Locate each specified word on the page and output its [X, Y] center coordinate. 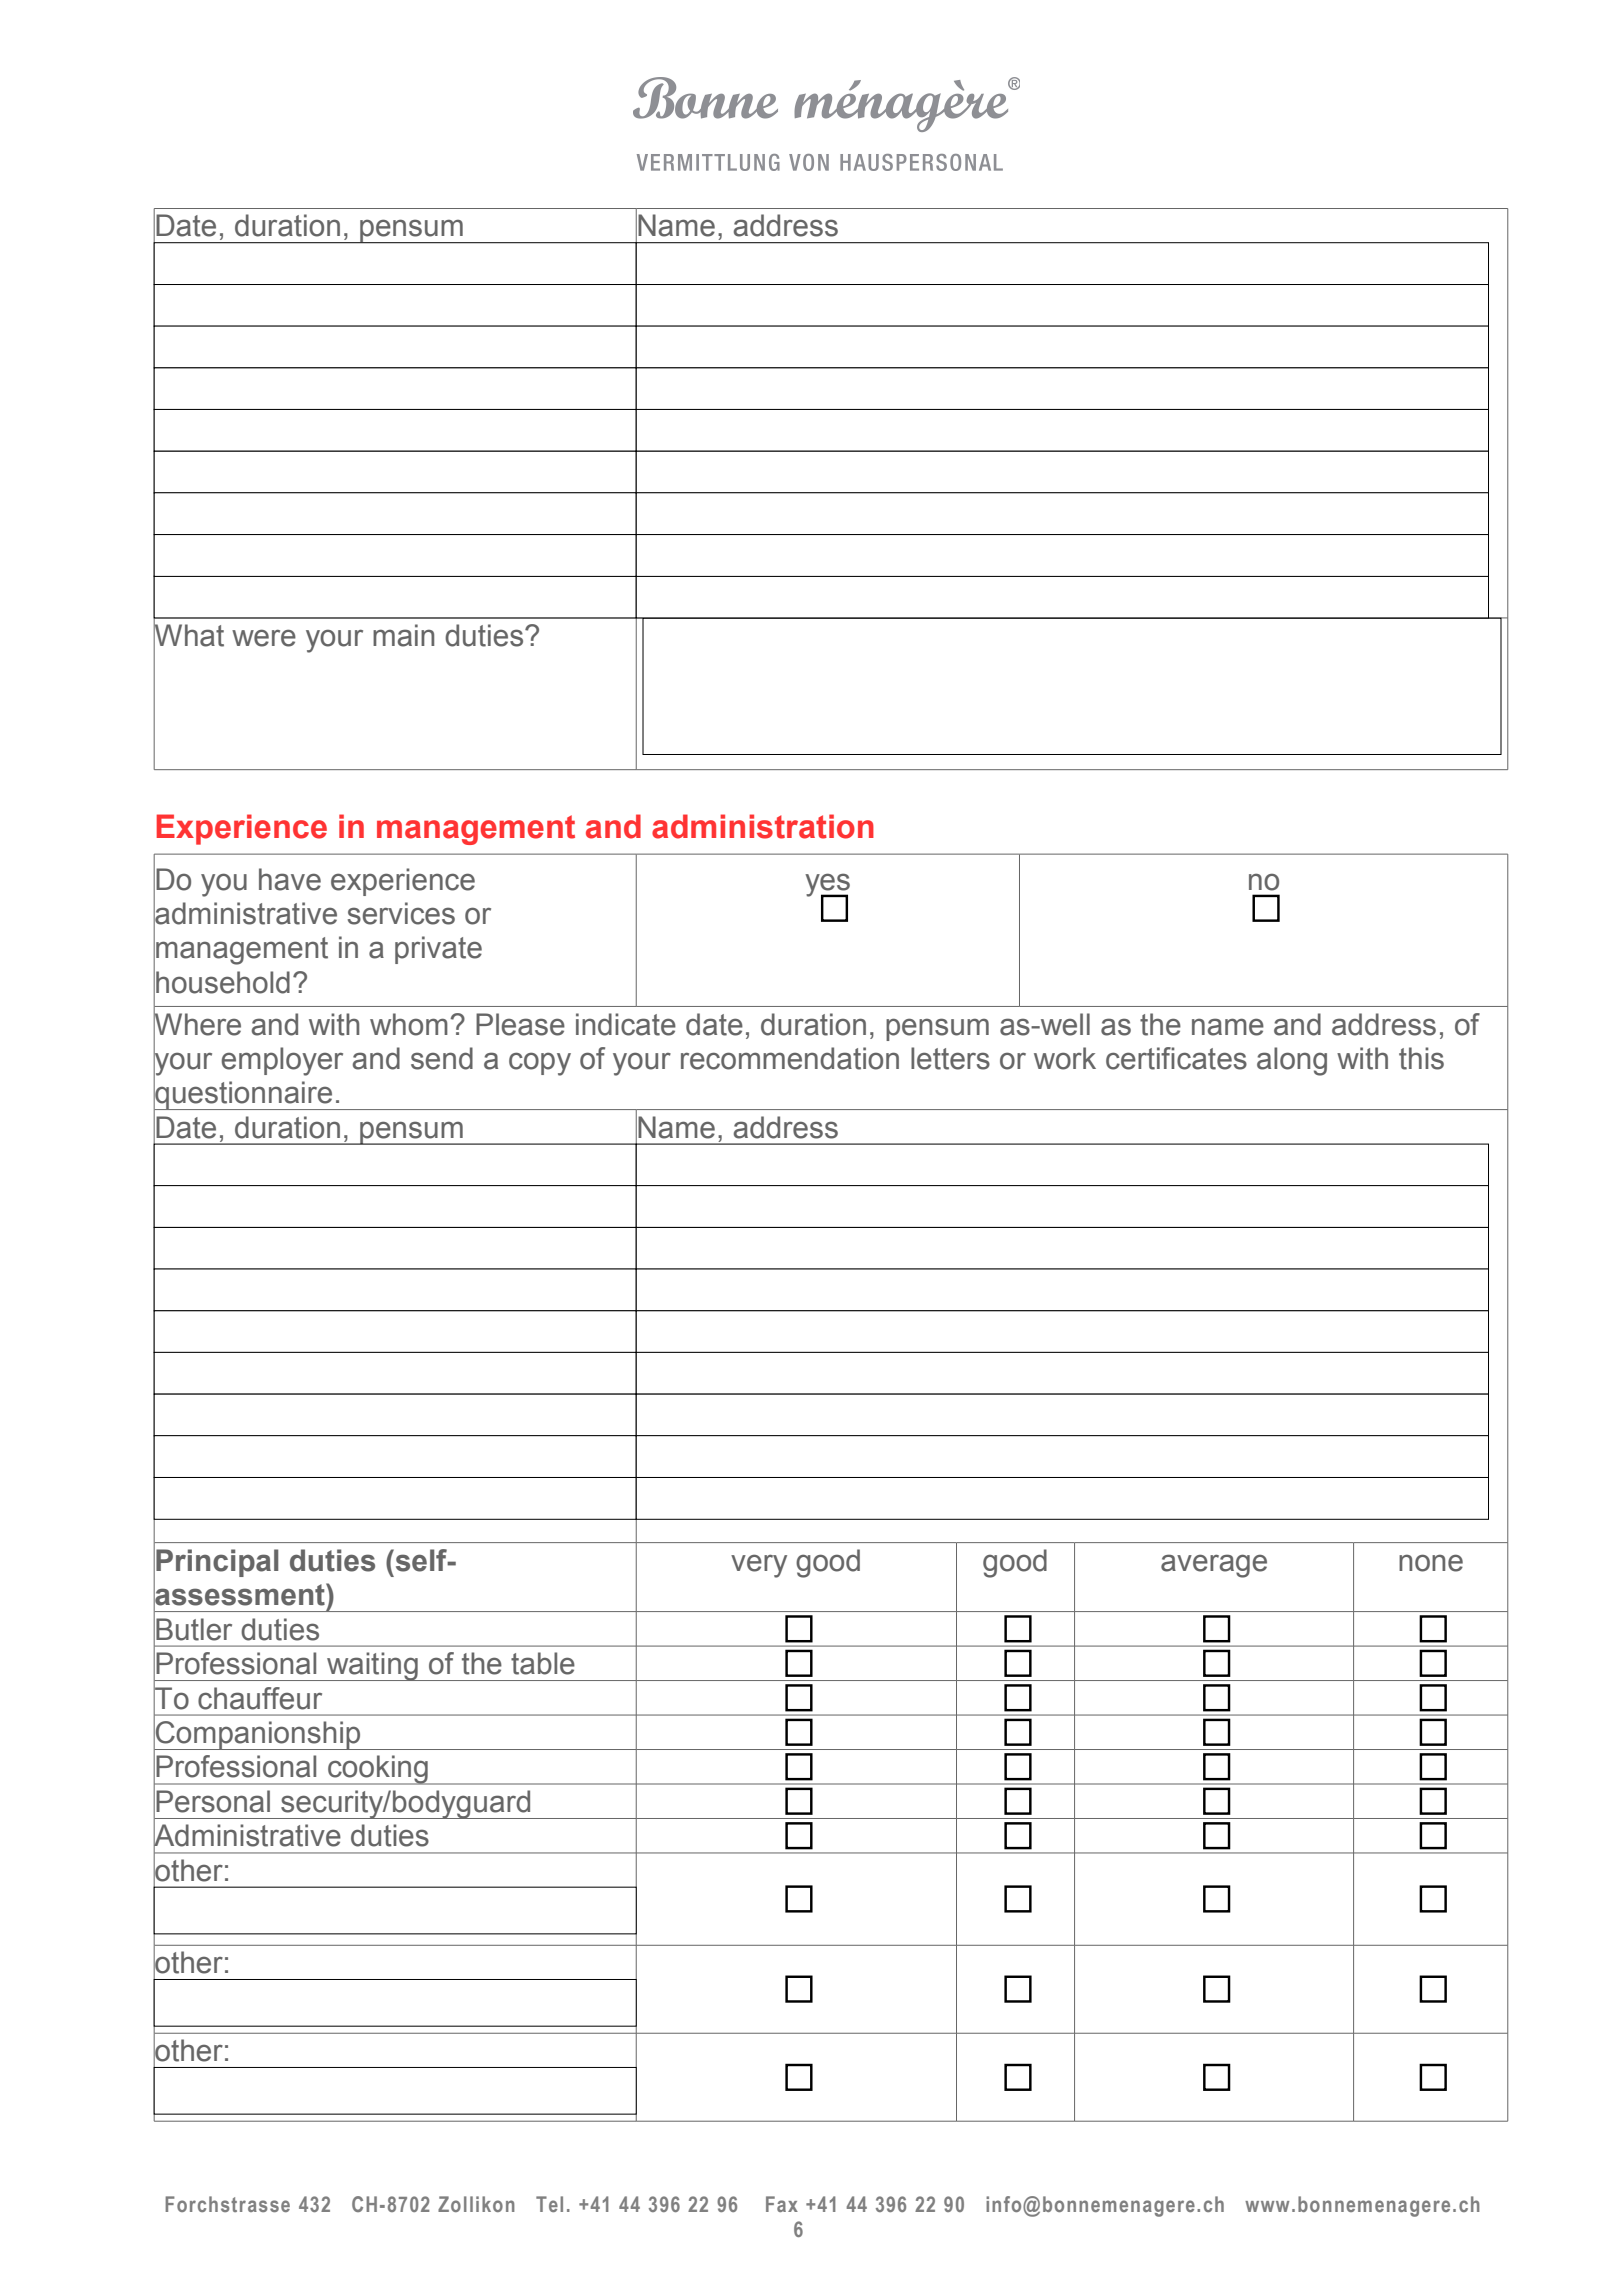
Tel [549, 2204]
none [1431, 1563]
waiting [372, 1666]
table [543, 1663]
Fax [782, 2204]
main [403, 635]
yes [827, 885]
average [1214, 1566]
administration [763, 826]
